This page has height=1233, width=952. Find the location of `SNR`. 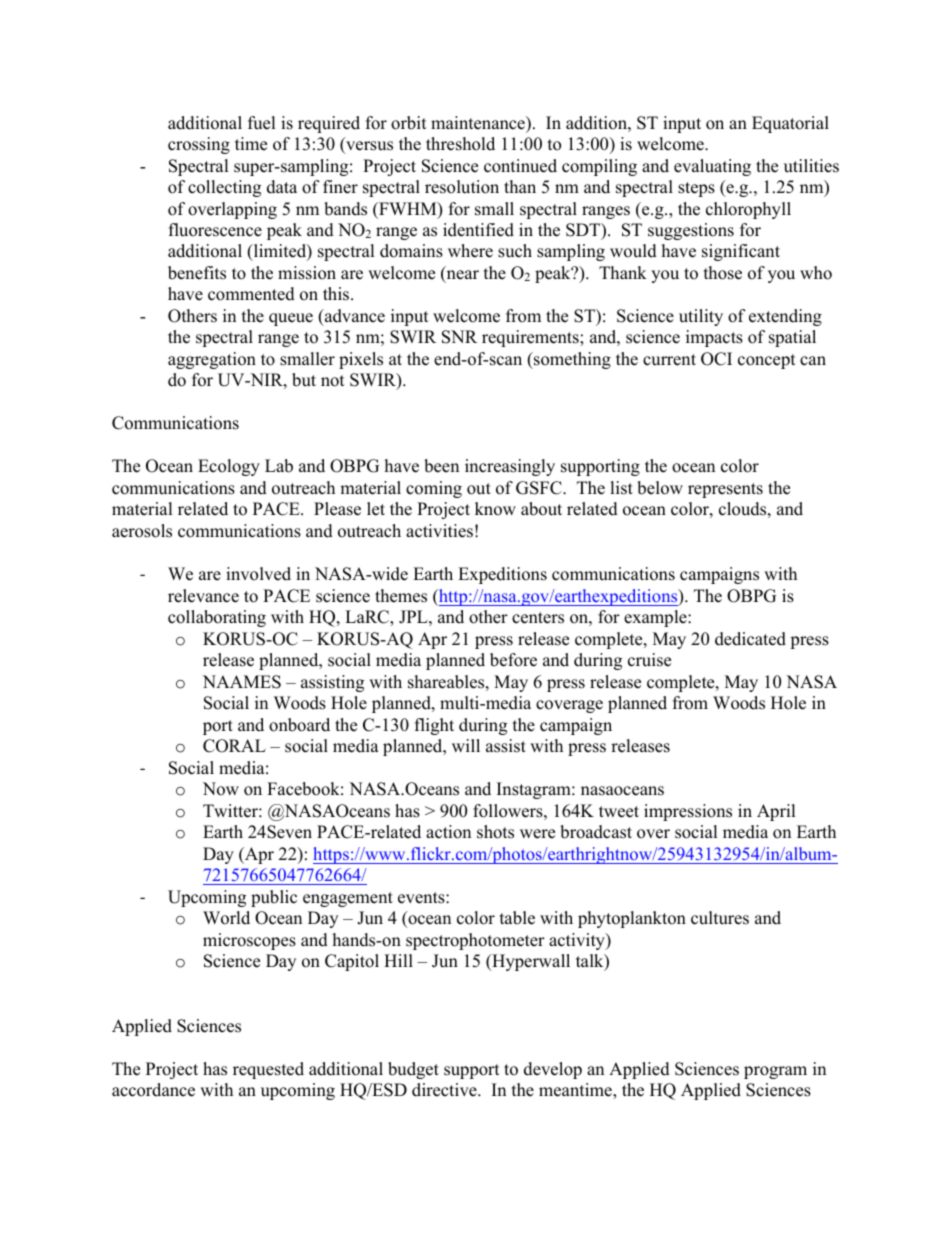

SNR is located at coordinates (459, 337).
